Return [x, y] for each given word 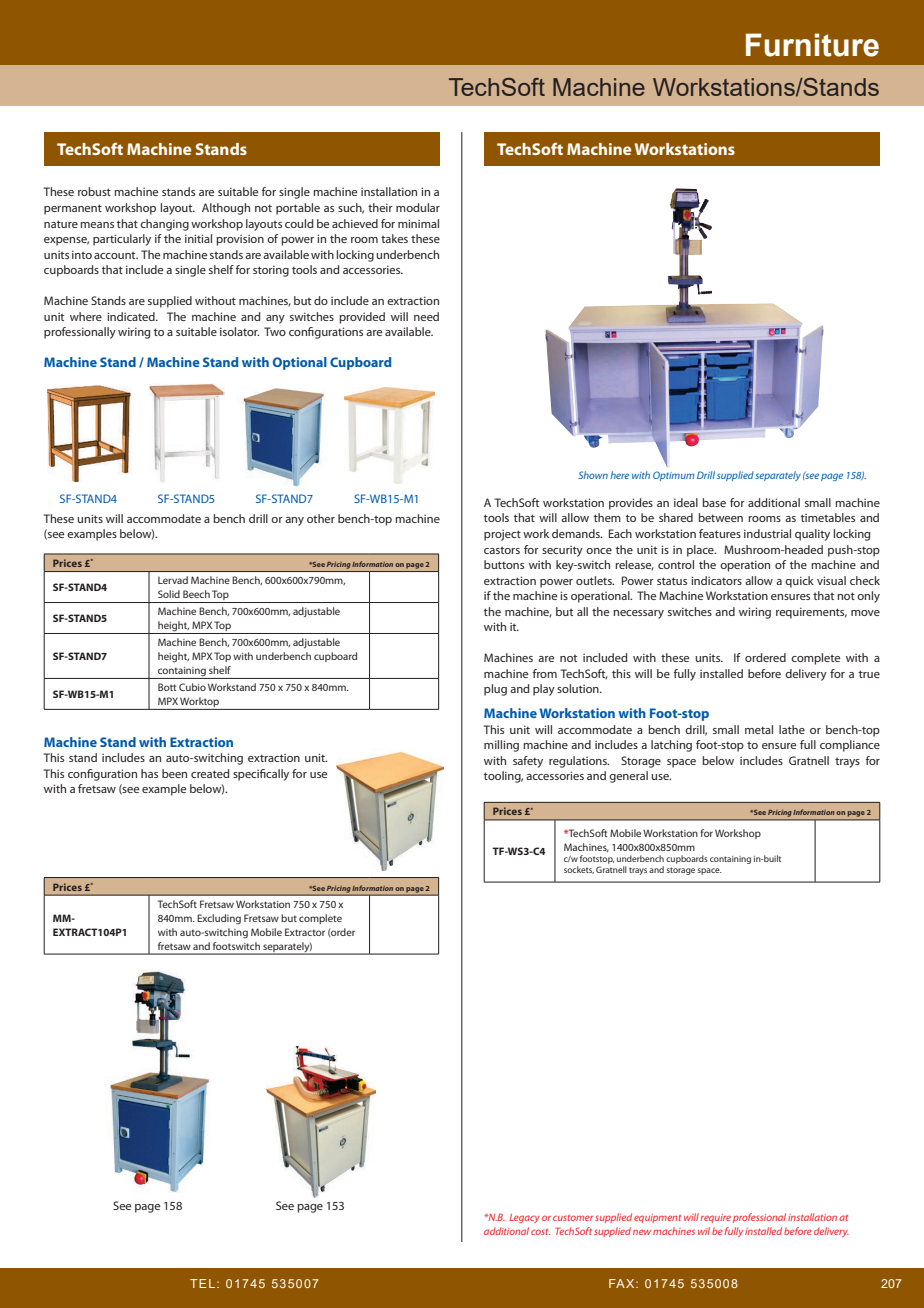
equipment [657, 1218]
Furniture [812, 45]
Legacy [525, 1218]
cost [540, 1232]
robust [94, 191]
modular [418, 207]
